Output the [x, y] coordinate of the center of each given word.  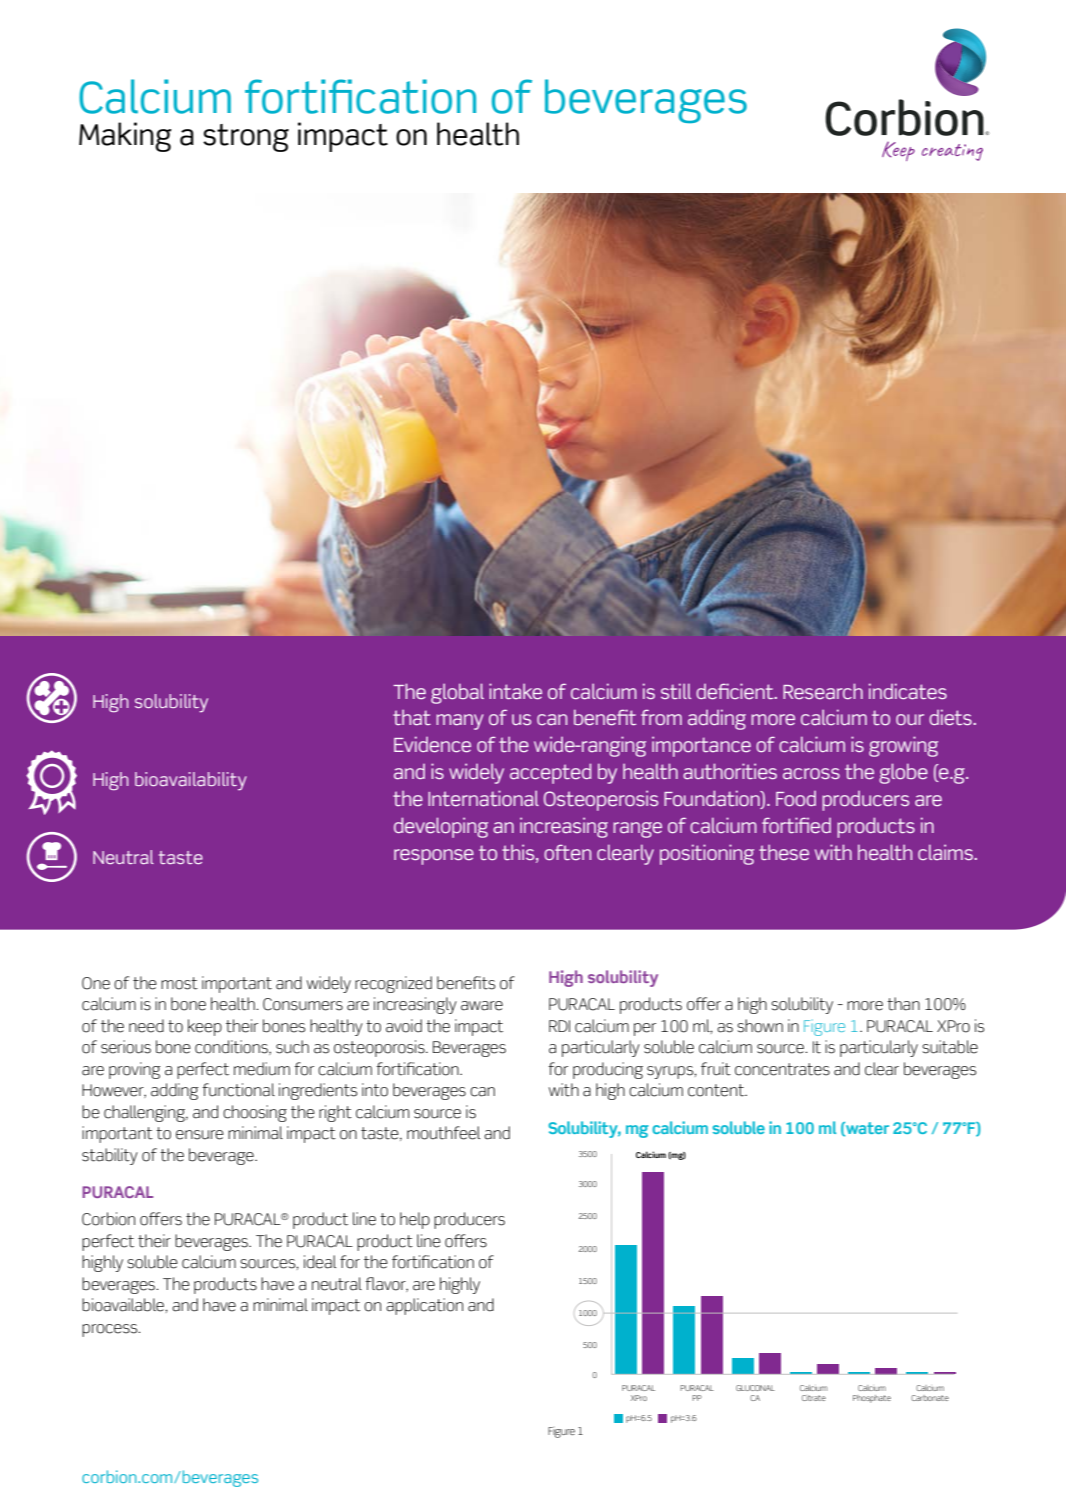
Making [125, 137]
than [903, 1004]
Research [823, 691]
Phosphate [872, 1399]
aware [482, 1006]
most [179, 983]
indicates [908, 691]
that [412, 717]
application [424, 1306]
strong [246, 138]
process [111, 1330]
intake [515, 691]
